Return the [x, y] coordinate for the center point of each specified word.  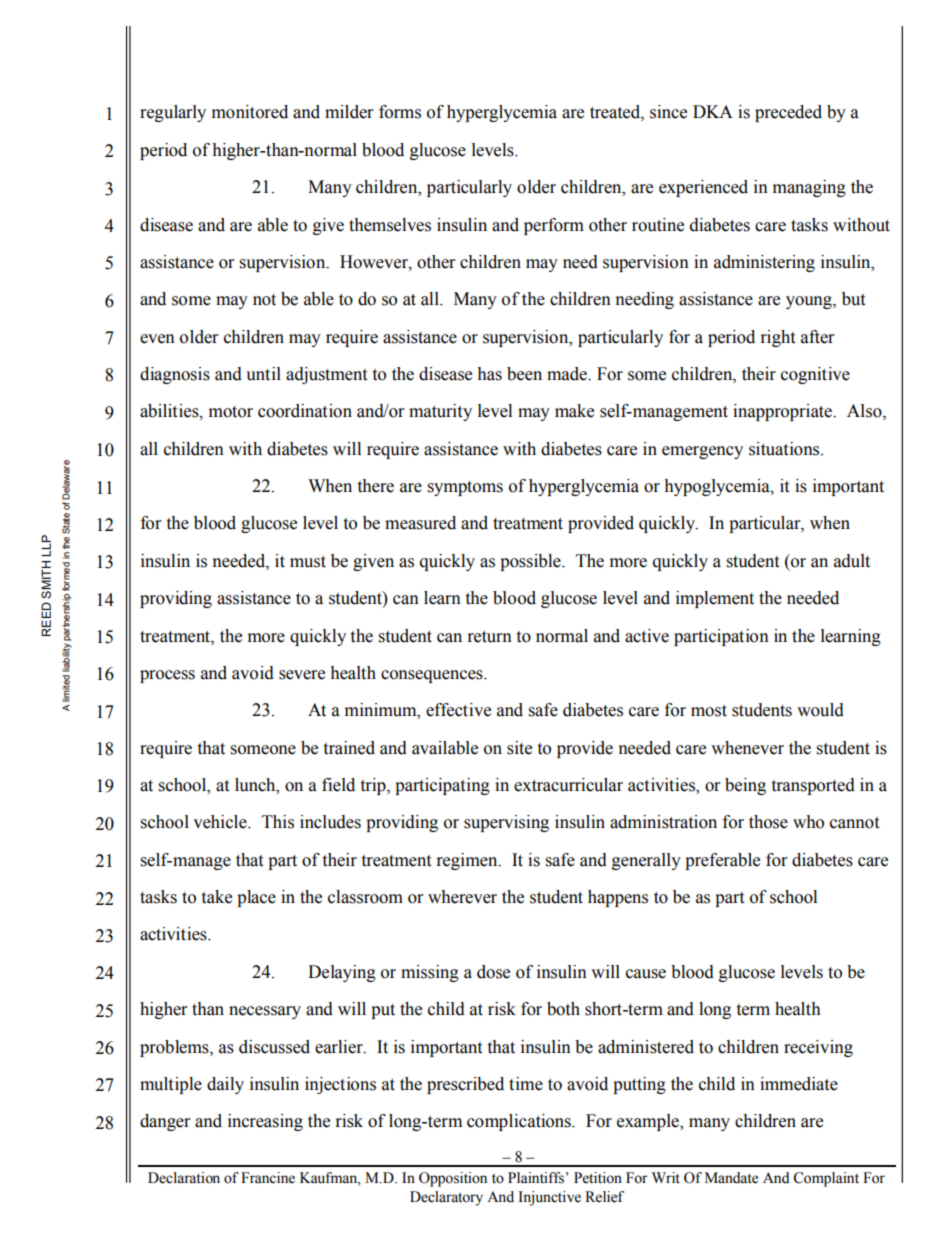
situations [785, 449]
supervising [506, 823]
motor [231, 412]
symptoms [465, 488]
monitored [250, 112]
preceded [788, 113]
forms [400, 112]
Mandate [731, 1178]
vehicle [221, 822]
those [768, 822]
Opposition [453, 1179]
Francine [268, 1178]
